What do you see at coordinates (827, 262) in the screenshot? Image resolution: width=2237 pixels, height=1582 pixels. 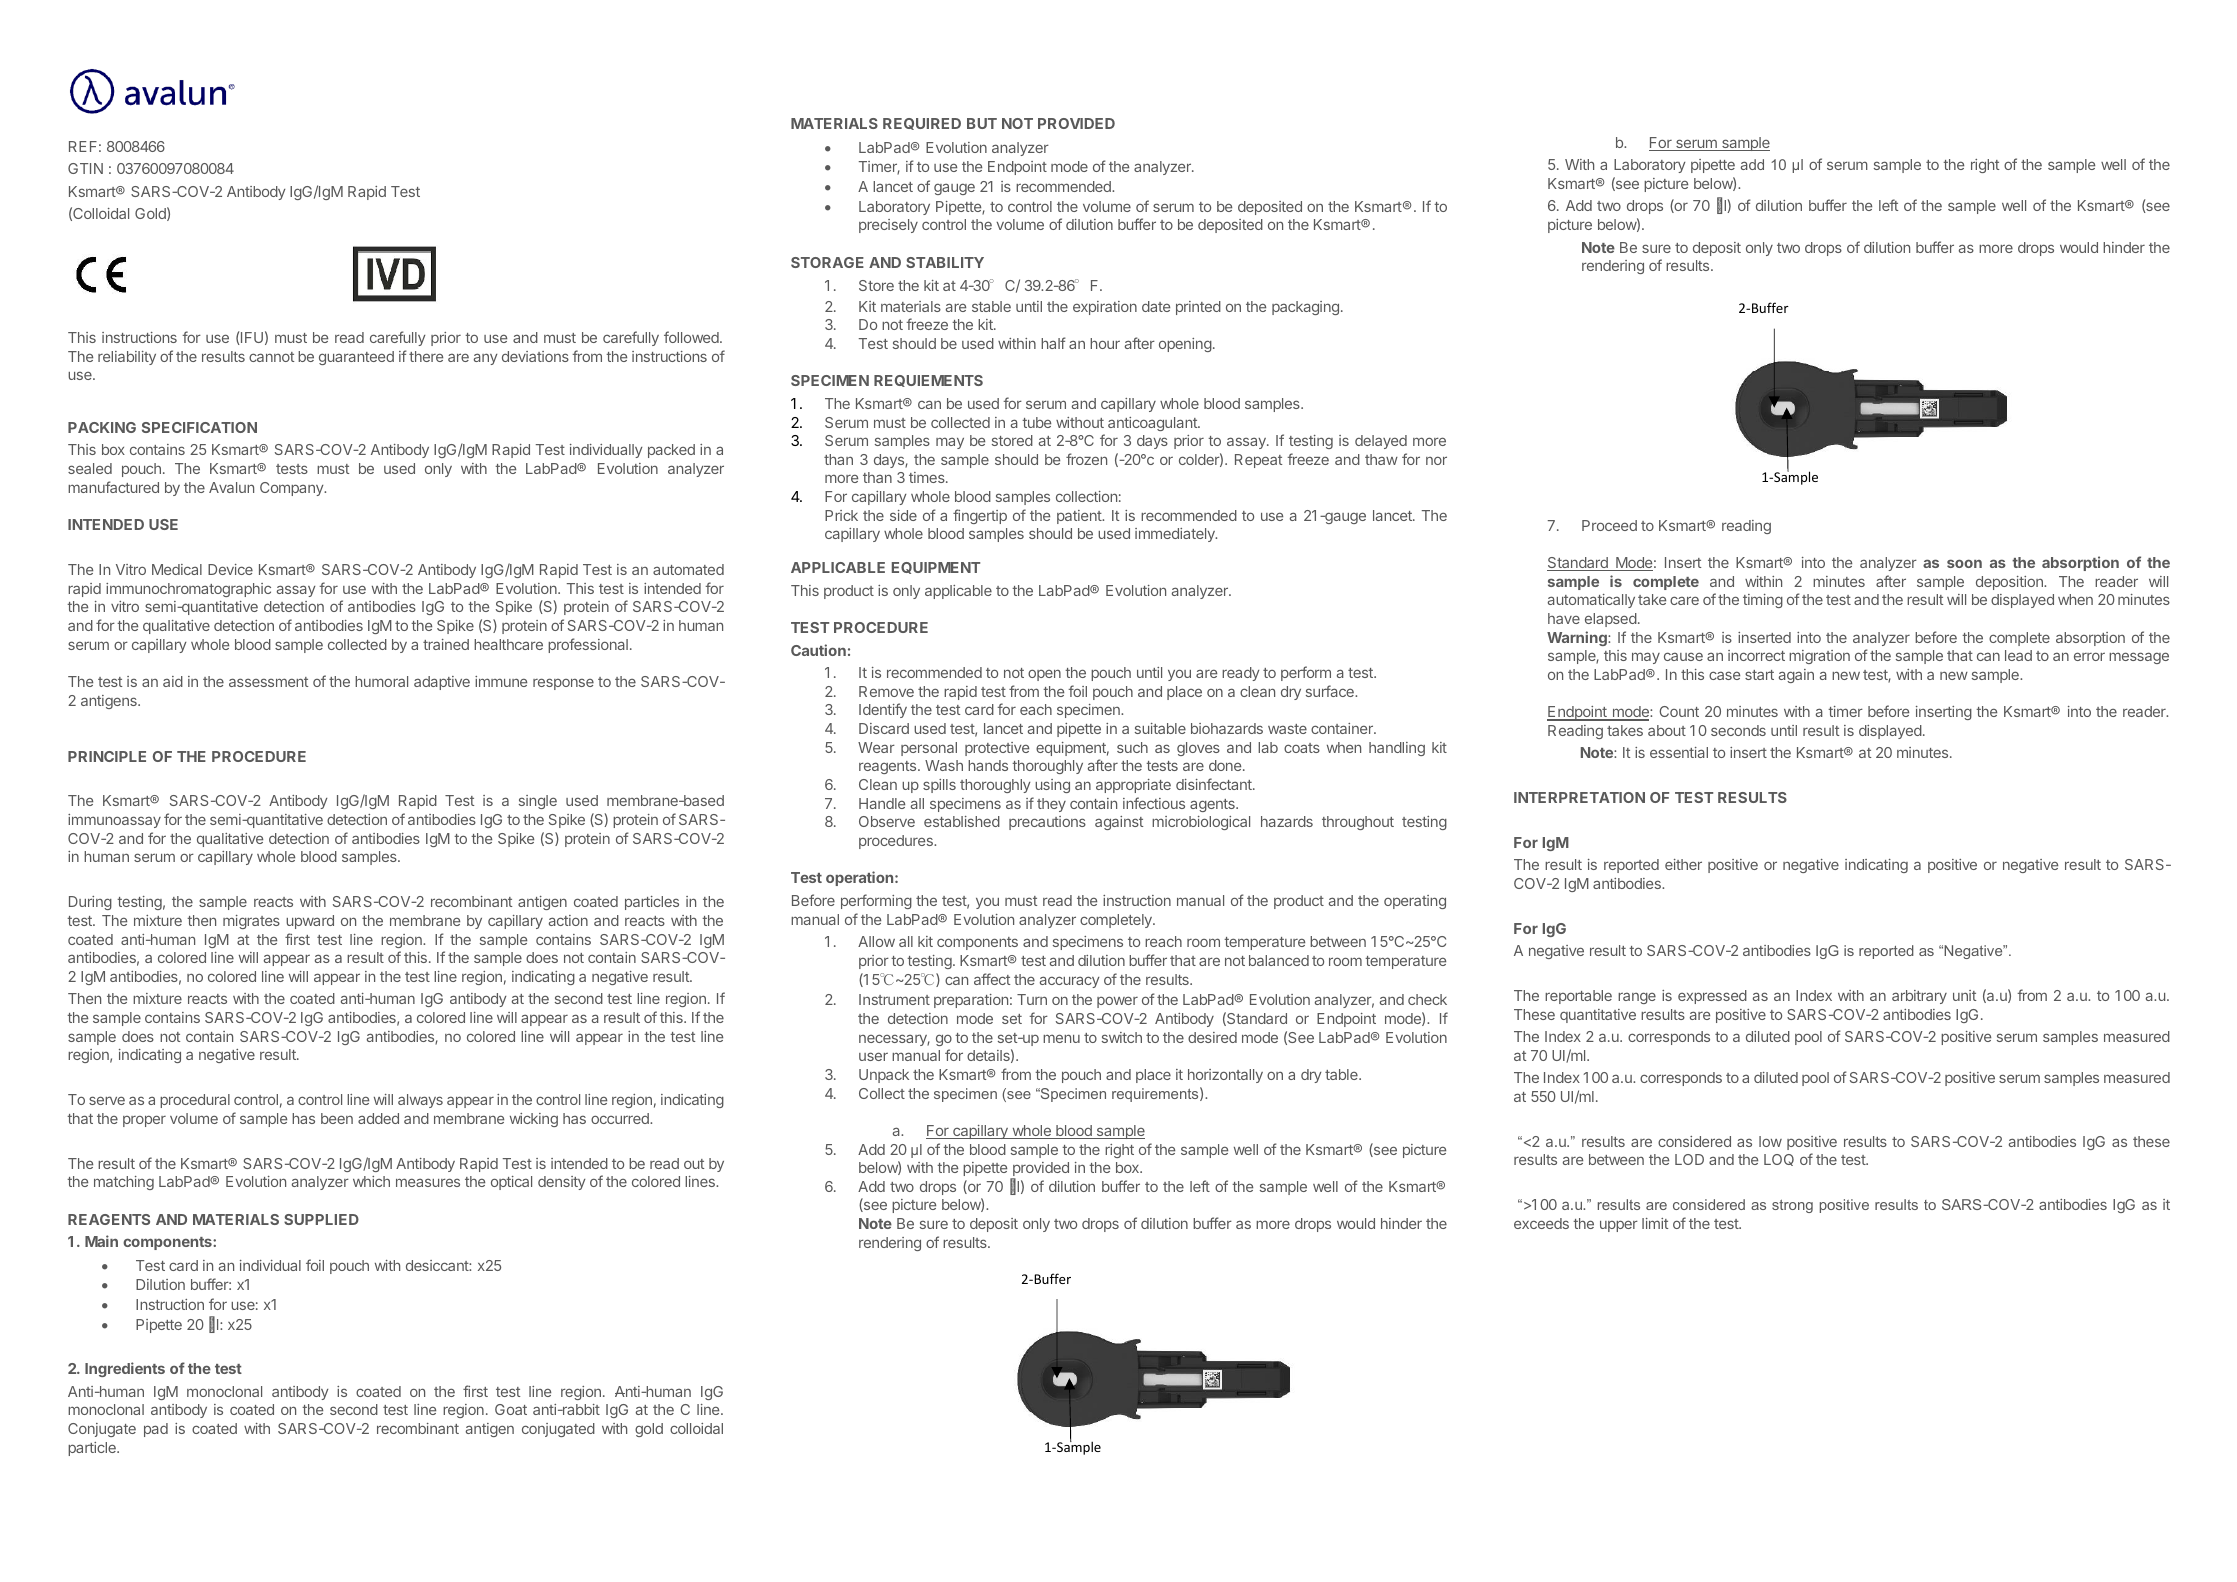 I see `STORAGE` at bounding box center [827, 262].
